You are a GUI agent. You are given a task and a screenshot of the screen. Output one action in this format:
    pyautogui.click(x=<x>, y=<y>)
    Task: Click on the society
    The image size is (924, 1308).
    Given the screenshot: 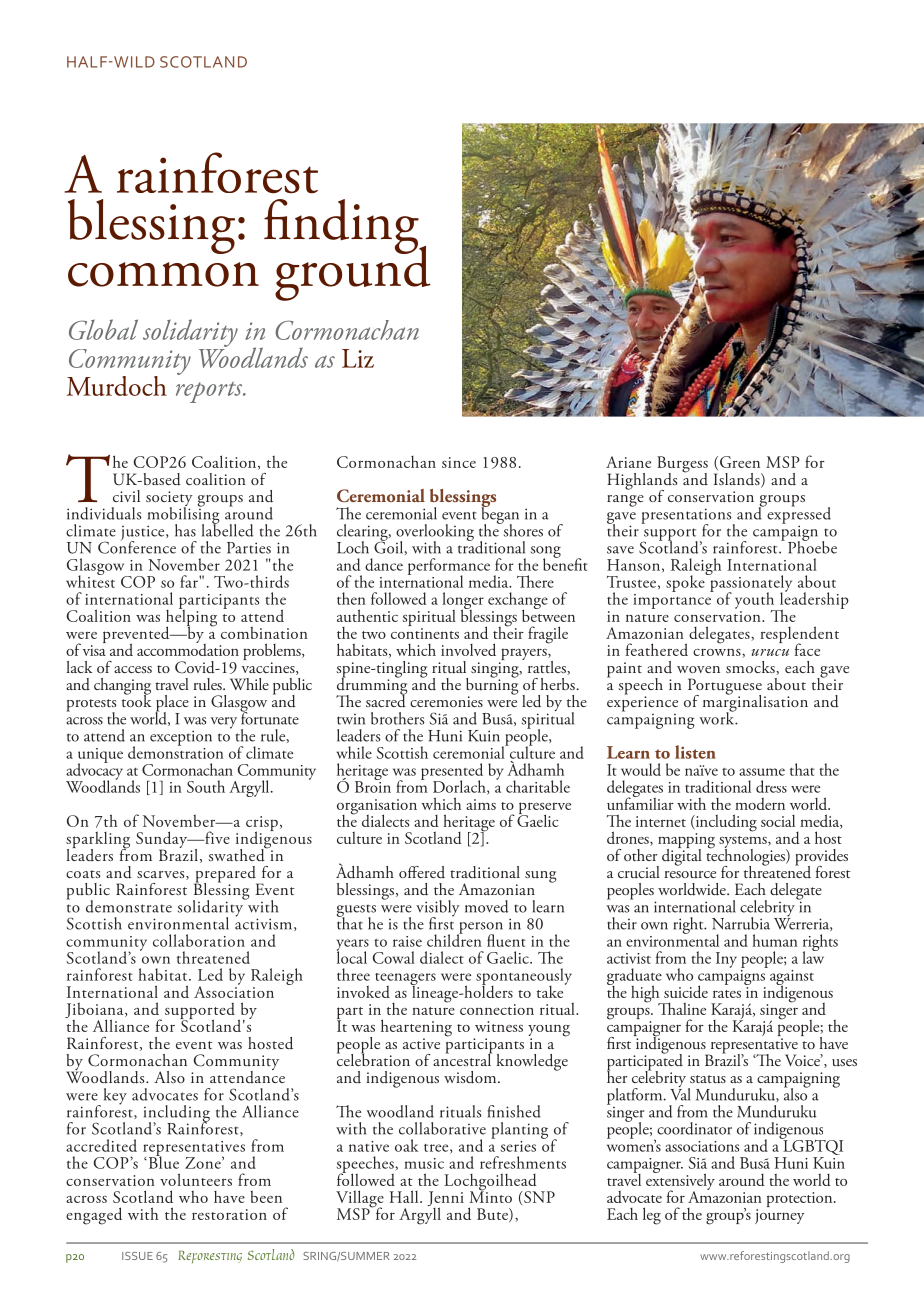 What is the action you would take?
    pyautogui.click(x=169, y=500)
